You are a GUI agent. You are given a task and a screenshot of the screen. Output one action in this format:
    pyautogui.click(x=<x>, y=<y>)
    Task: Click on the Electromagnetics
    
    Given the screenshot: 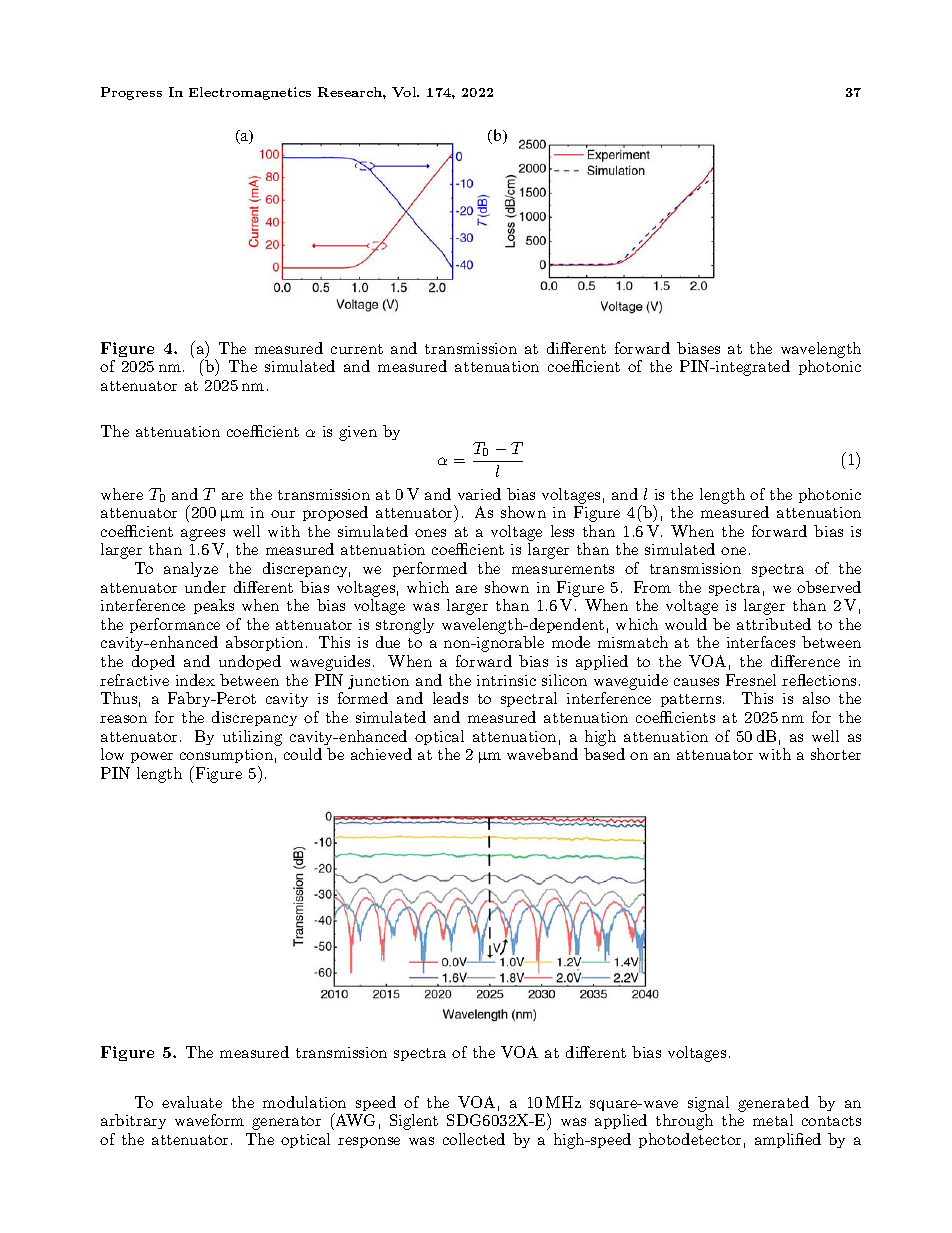 What is the action you would take?
    pyautogui.click(x=250, y=93)
